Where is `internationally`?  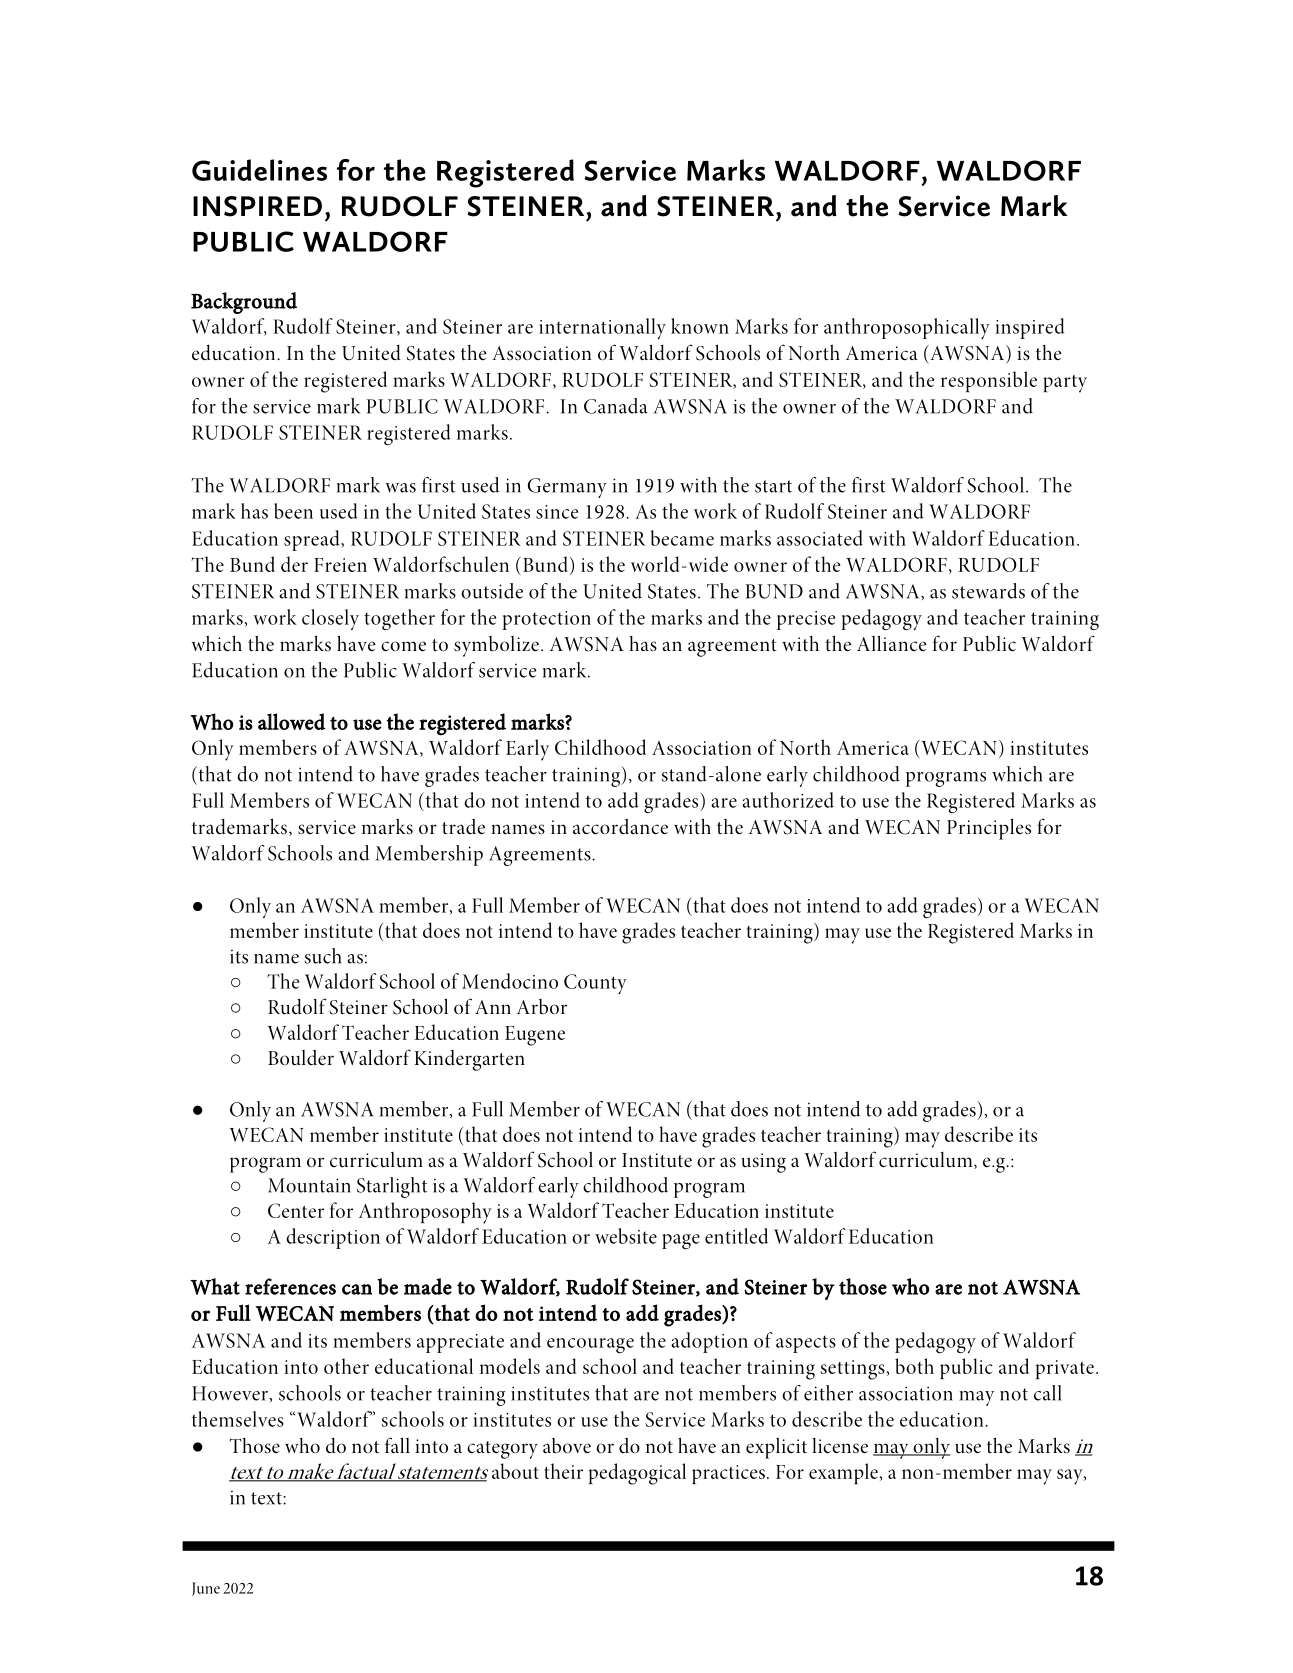
internationally is located at coordinates (602, 328).
